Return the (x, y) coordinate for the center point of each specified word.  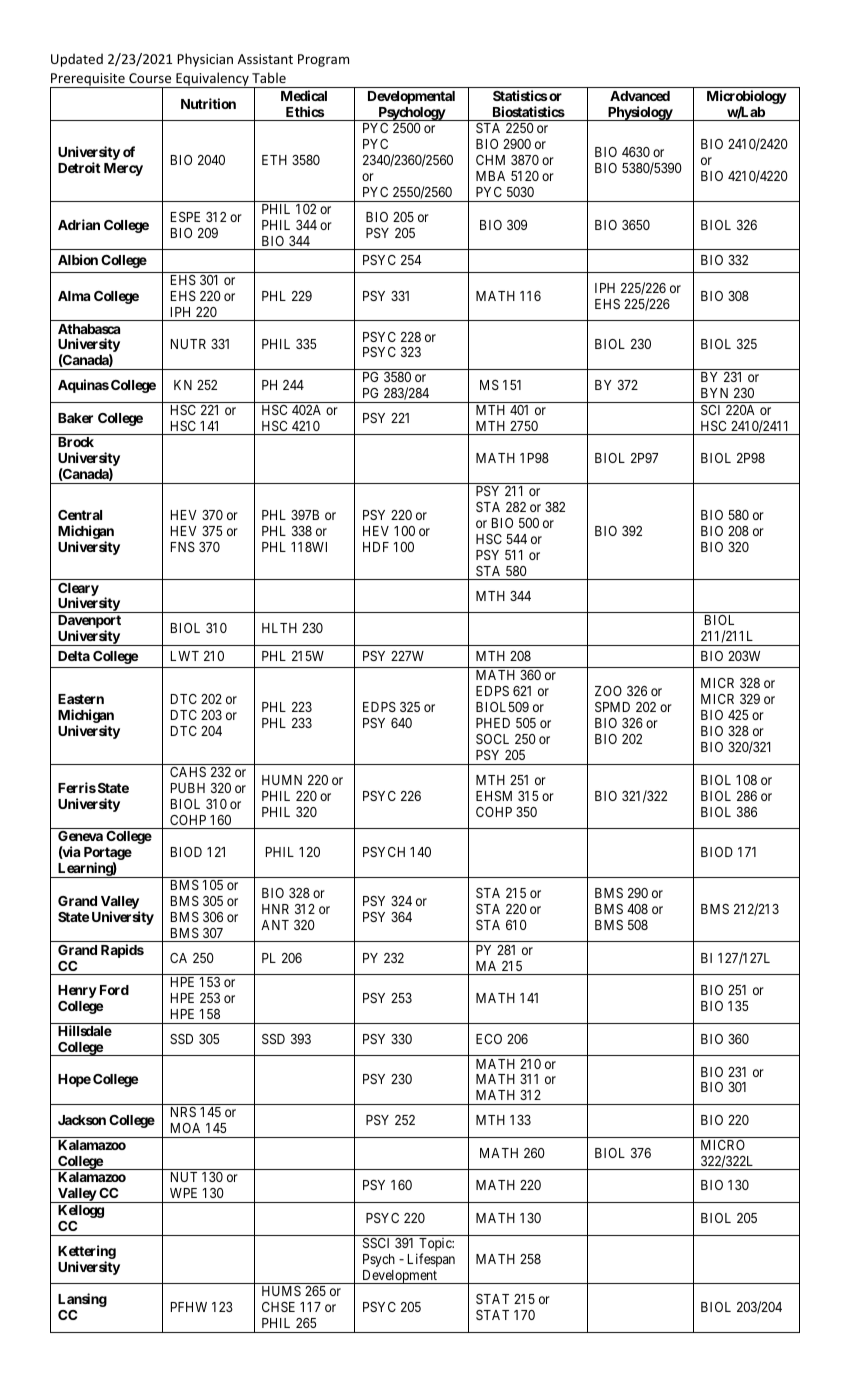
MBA (490, 176)
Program (323, 60)
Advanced (640, 96)
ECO (489, 1039)
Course (150, 78)
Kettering (87, 1252)
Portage (108, 855)
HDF (376, 547)
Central (80, 515)
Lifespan (431, 1260)
